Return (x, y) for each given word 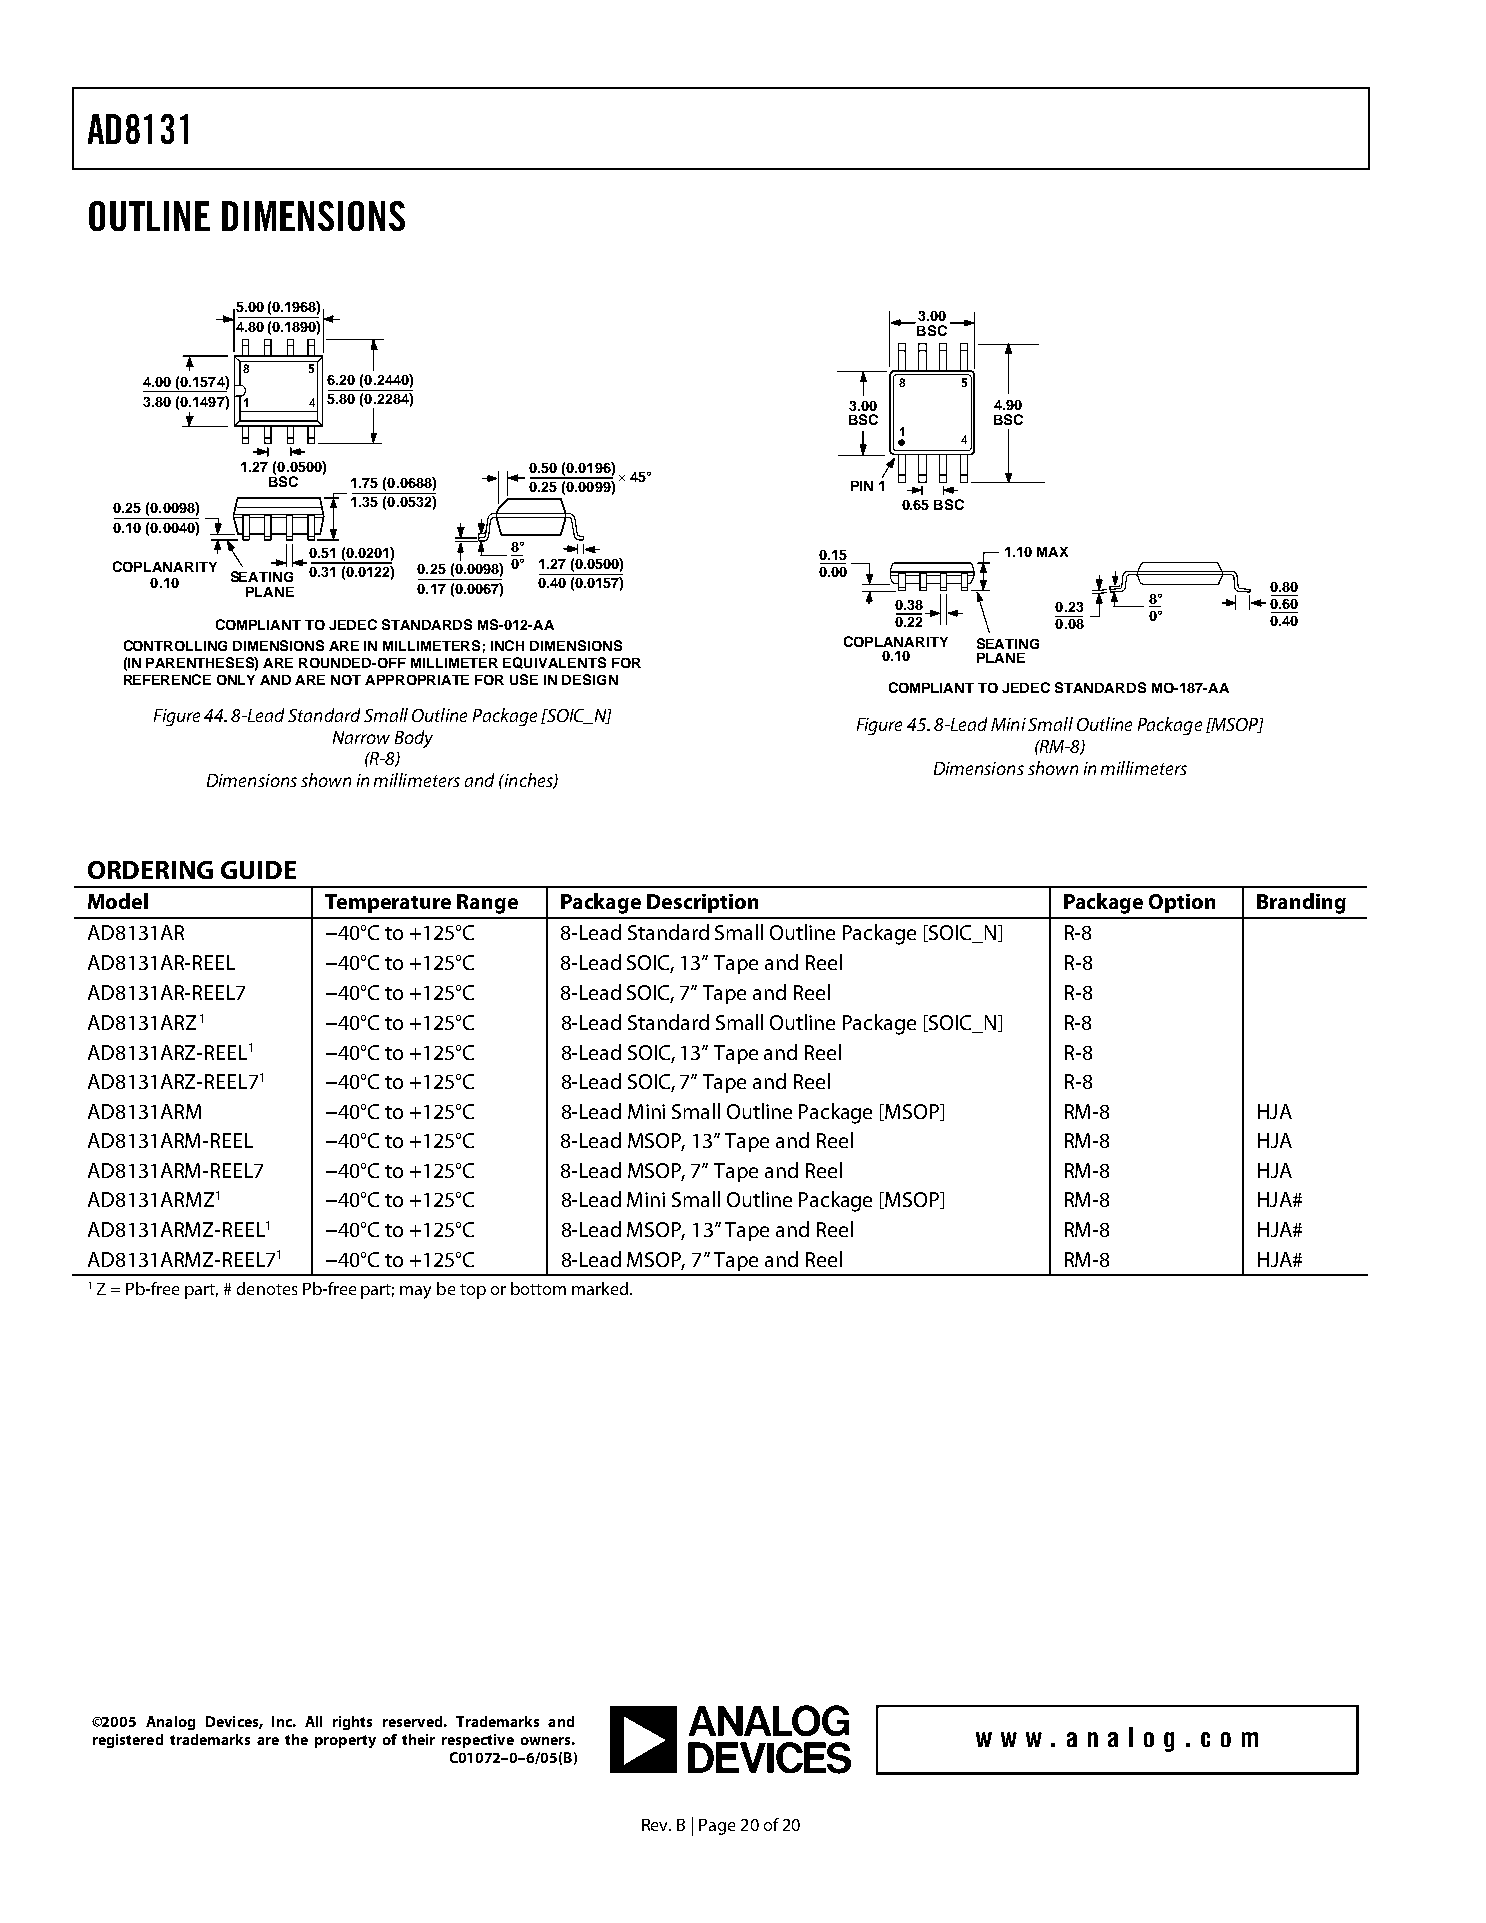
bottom (538, 1288)
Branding (1301, 903)
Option (1182, 903)
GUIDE (258, 870)
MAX (1052, 552)
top (473, 1291)
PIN (862, 486)
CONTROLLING (175, 645)
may (415, 1292)
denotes (267, 1288)
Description (702, 903)
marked (600, 1288)
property (345, 1741)
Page (717, 1827)
